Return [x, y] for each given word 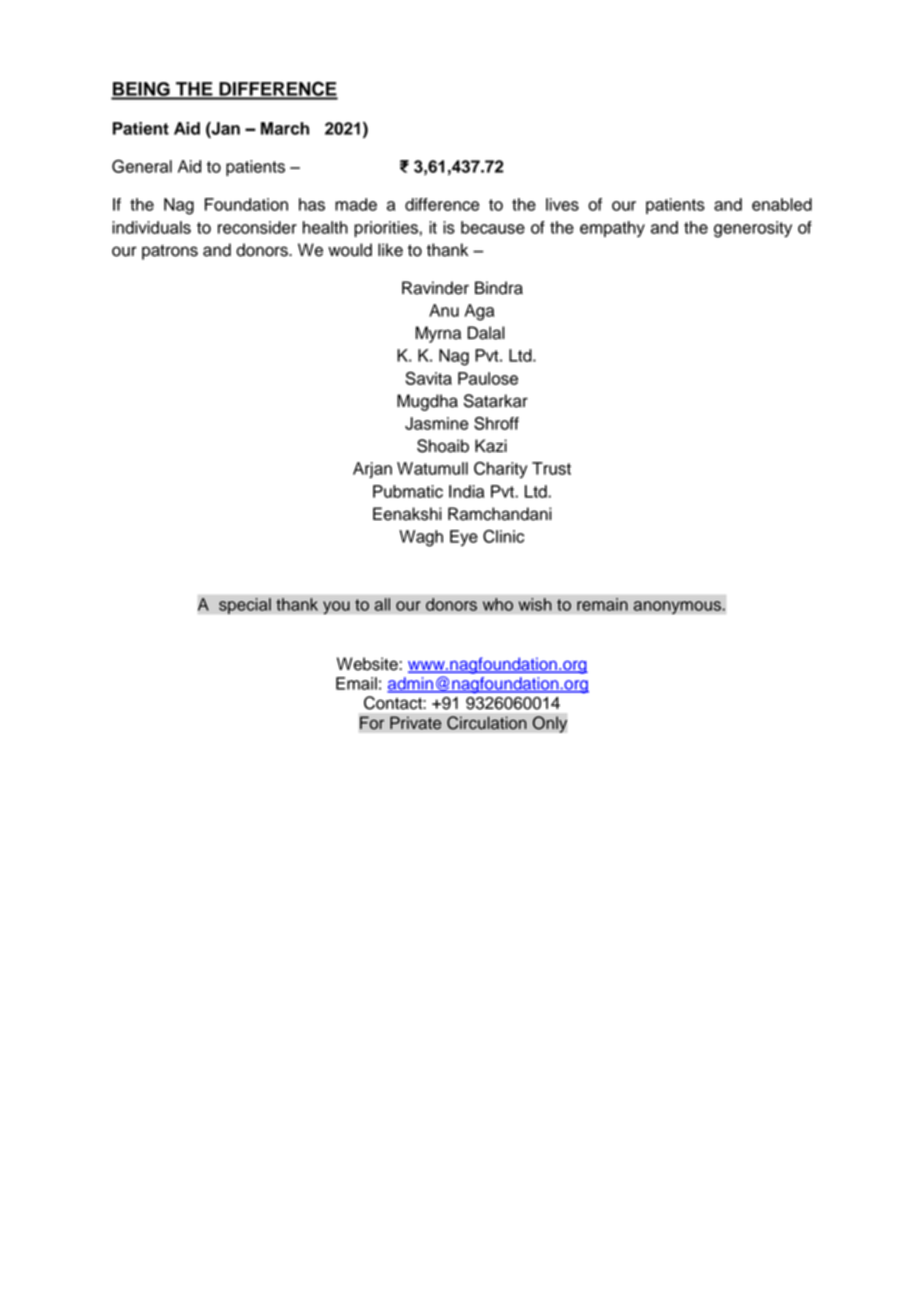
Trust [551, 468]
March [285, 128]
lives [562, 204]
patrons [170, 252]
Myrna [438, 334]
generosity [753, 229]
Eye [464, 538]
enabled [782, 204]
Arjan [372, 470]
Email [356, 683]
